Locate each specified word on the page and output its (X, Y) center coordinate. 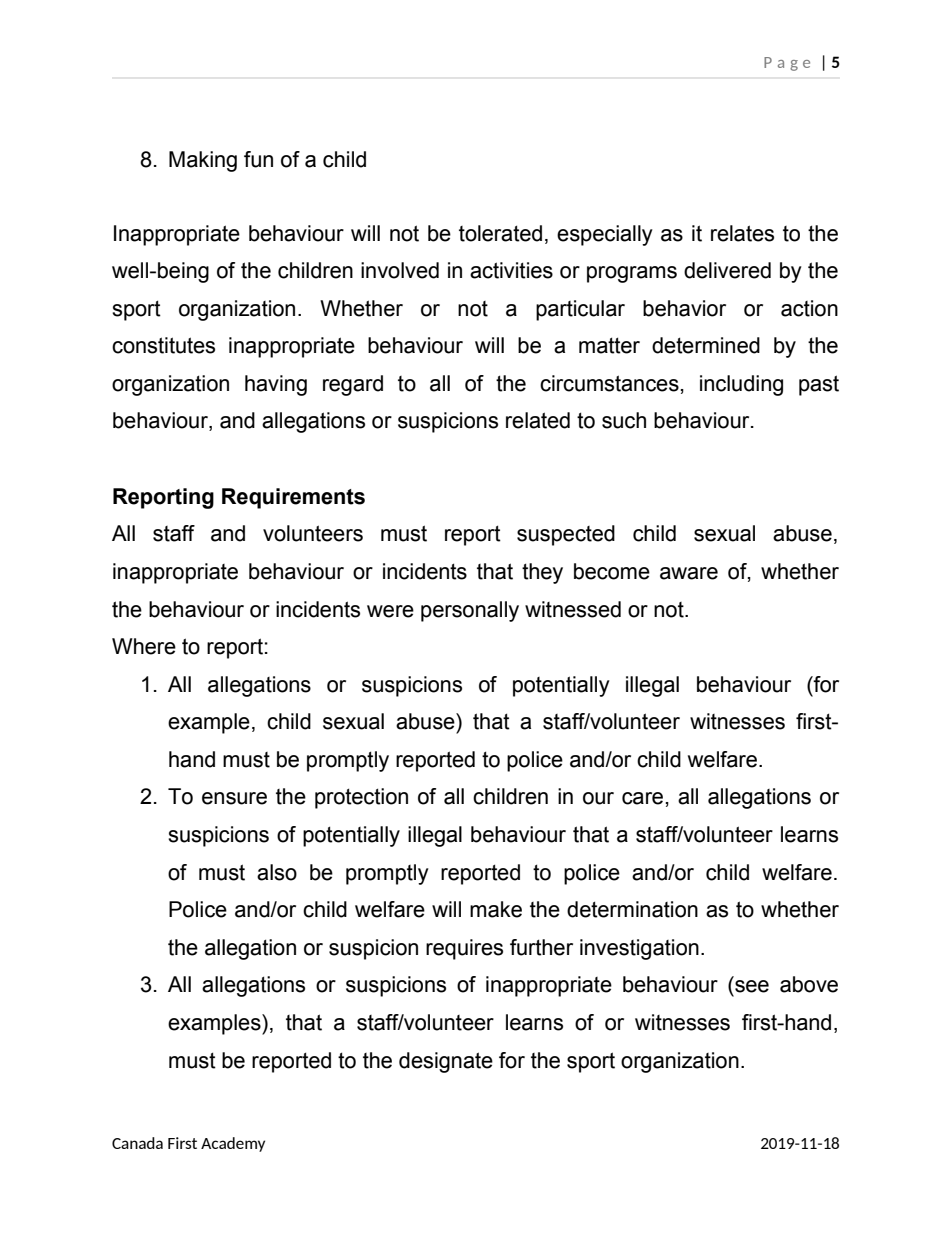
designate (446, 1062)
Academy (233, 1144)
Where (144, 646)
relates (742, 233)
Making (203, 161)
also (277, 872)
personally (470, 611)
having (276, 385)
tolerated (500, 233)
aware (689, 573)
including (741, 385)
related (538, 420)
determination (632, 909)
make (496, 909)
